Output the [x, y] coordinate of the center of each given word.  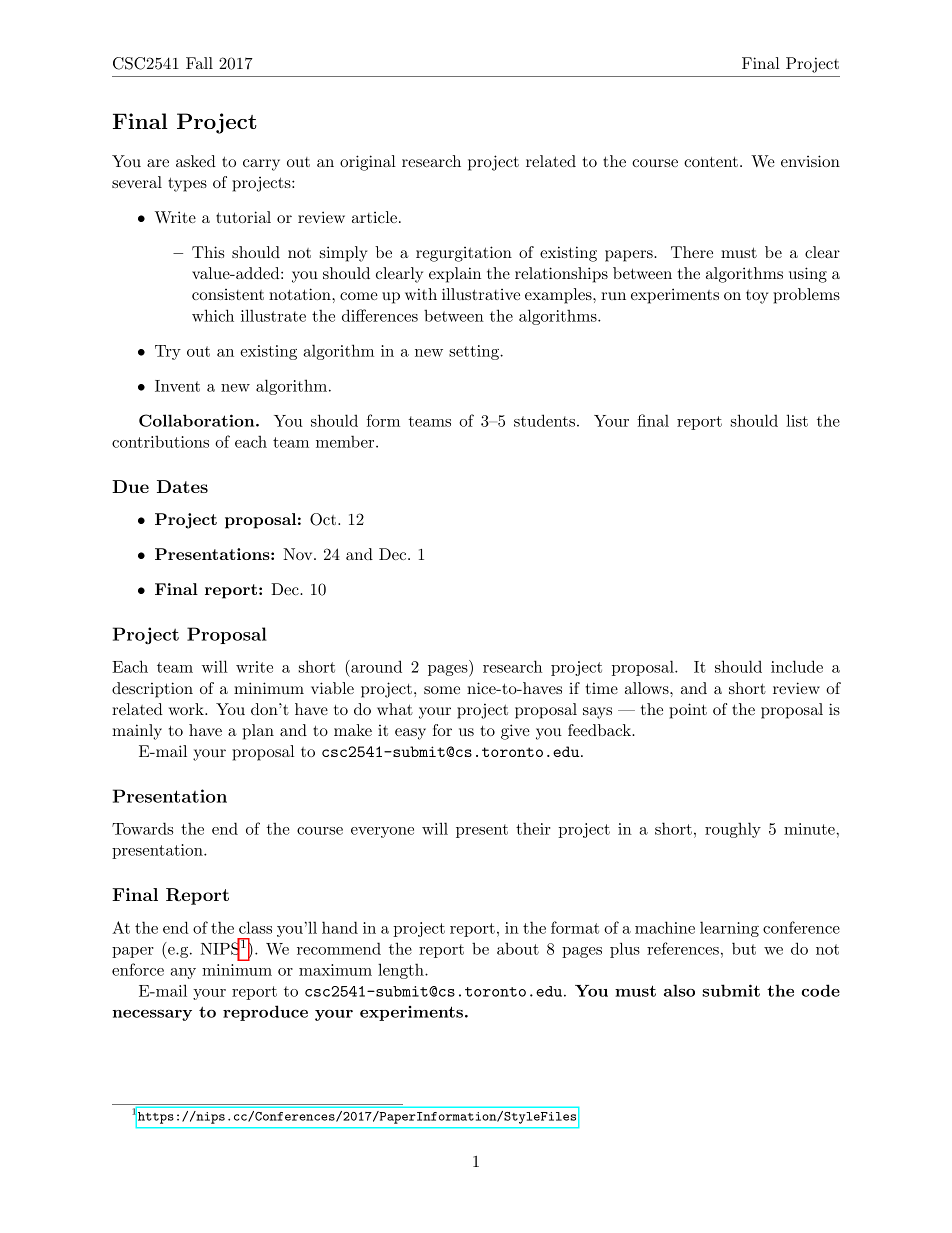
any [183, 973]
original [368, 163]
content [711, 162]
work [187, 709]
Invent [177, 386]
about [518, 948]
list [797, 420]
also [679, 990]
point [688, 711]
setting [475, 352]
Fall [199, 63]
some [442, 690]
